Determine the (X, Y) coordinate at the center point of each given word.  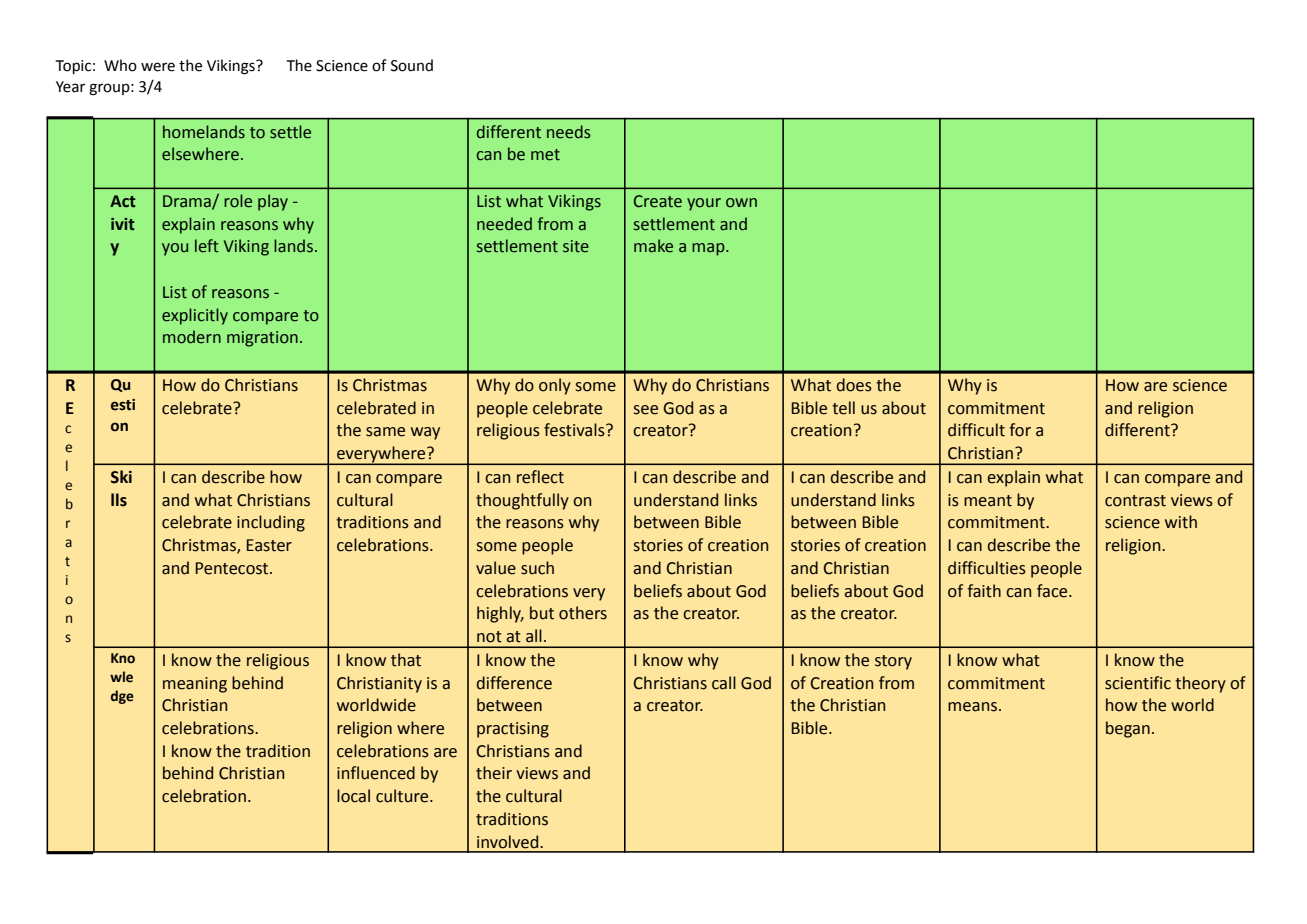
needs (568, 132)
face (1053, 591)
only (555, 386)
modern (192, 337)
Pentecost (233, 568)
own (741, 203)
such (537, 568)
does (854, 385)
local (353, 796)
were (158, 67)
